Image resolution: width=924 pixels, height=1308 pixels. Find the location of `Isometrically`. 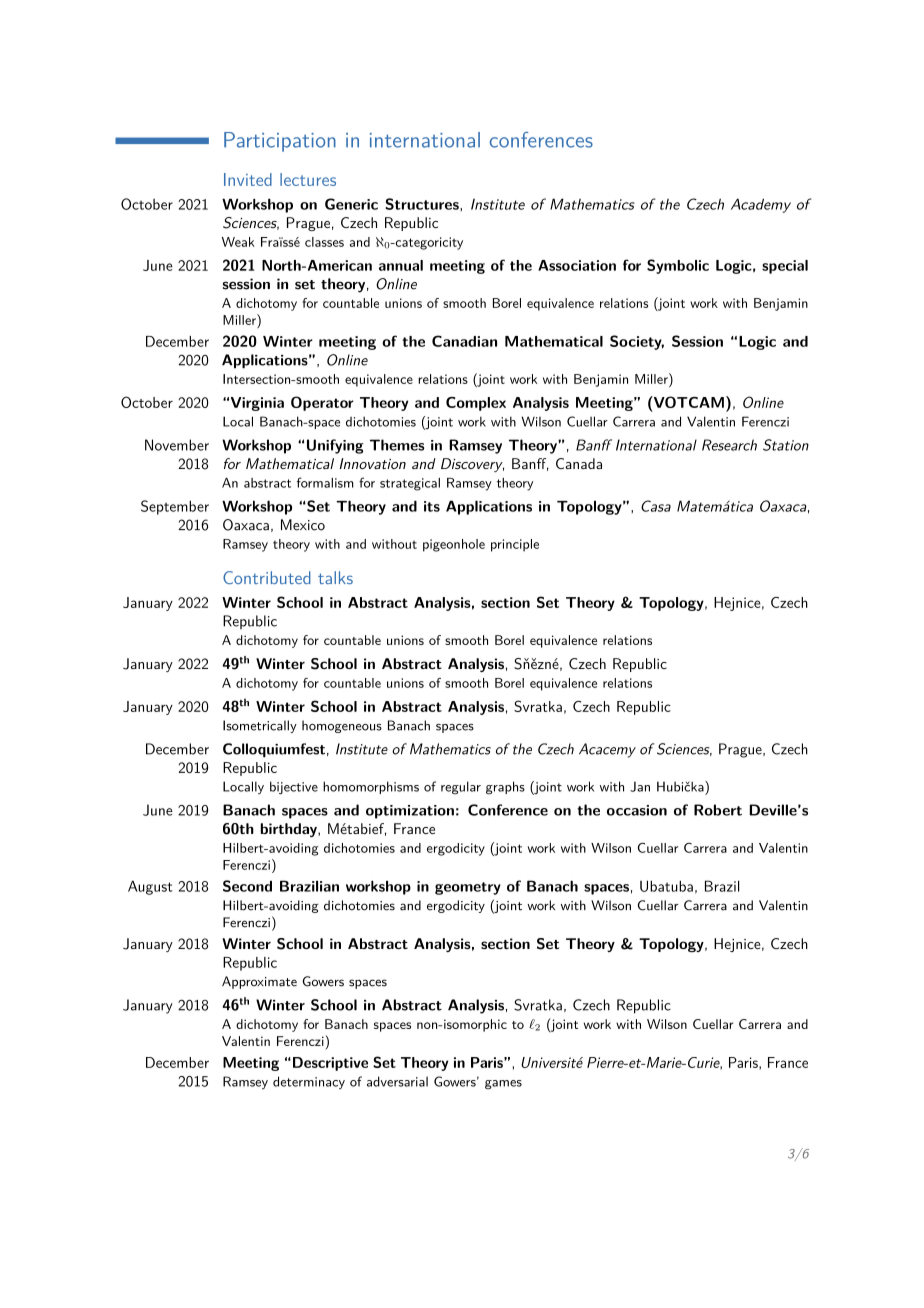

Isometrically is located at coordinates (260, 726).
